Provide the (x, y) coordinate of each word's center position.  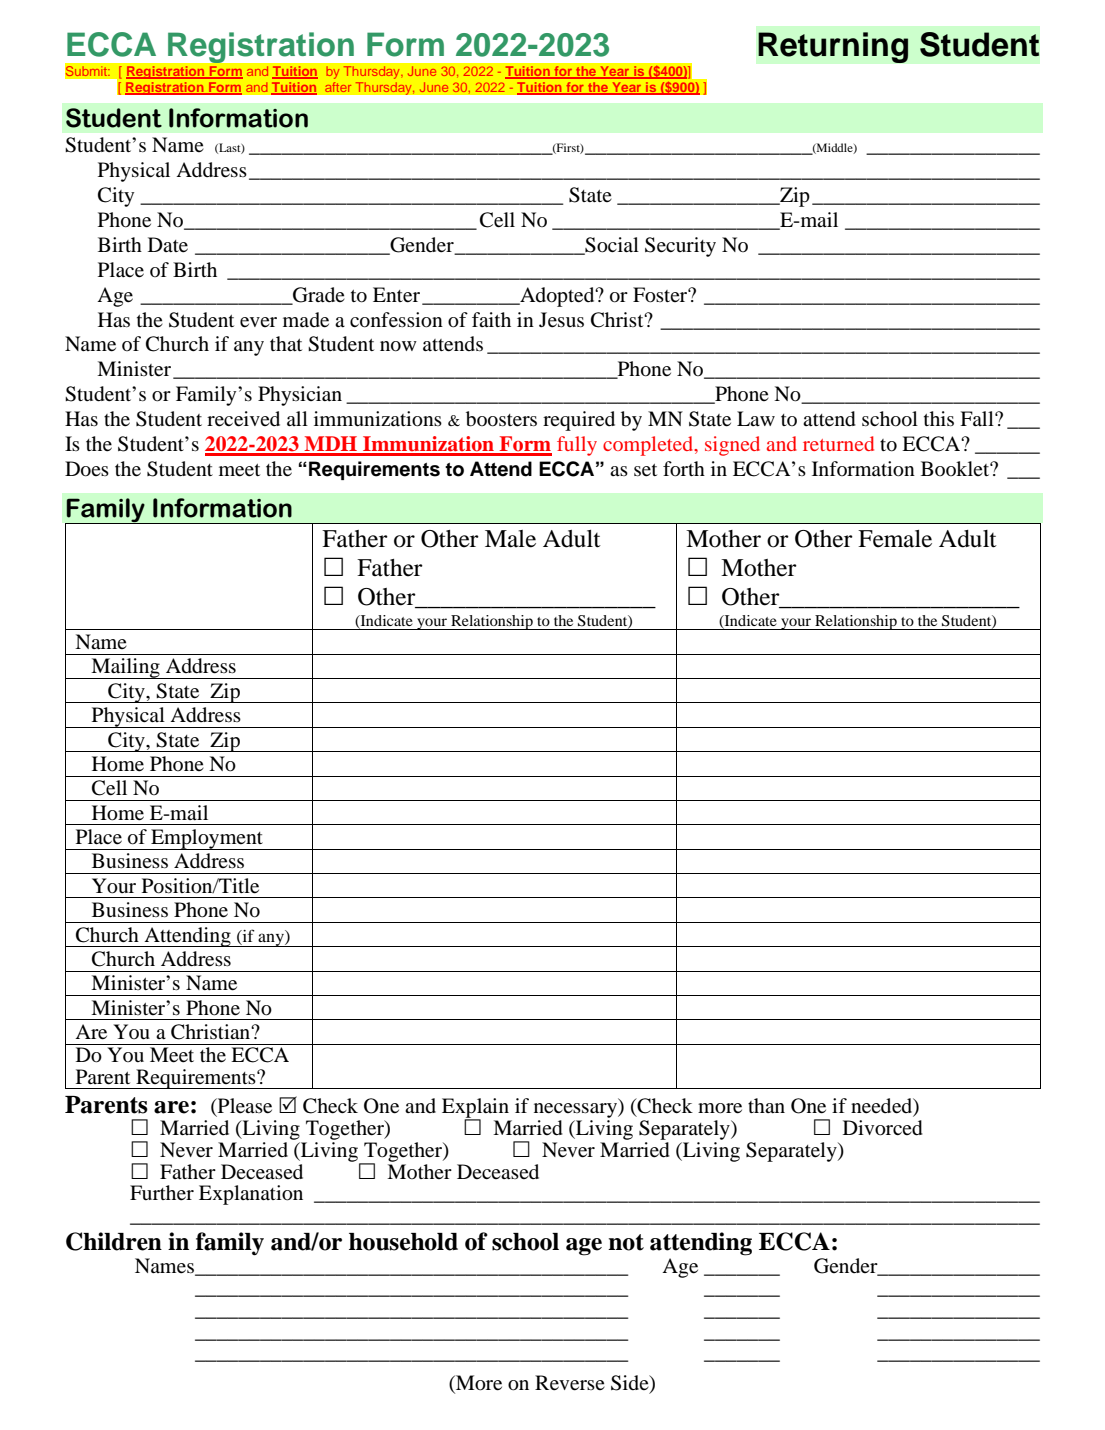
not (626, 1242)
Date (168, 245)
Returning (833, 47)
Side (631, 1384)
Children (114, 1241)
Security (680, 247)
